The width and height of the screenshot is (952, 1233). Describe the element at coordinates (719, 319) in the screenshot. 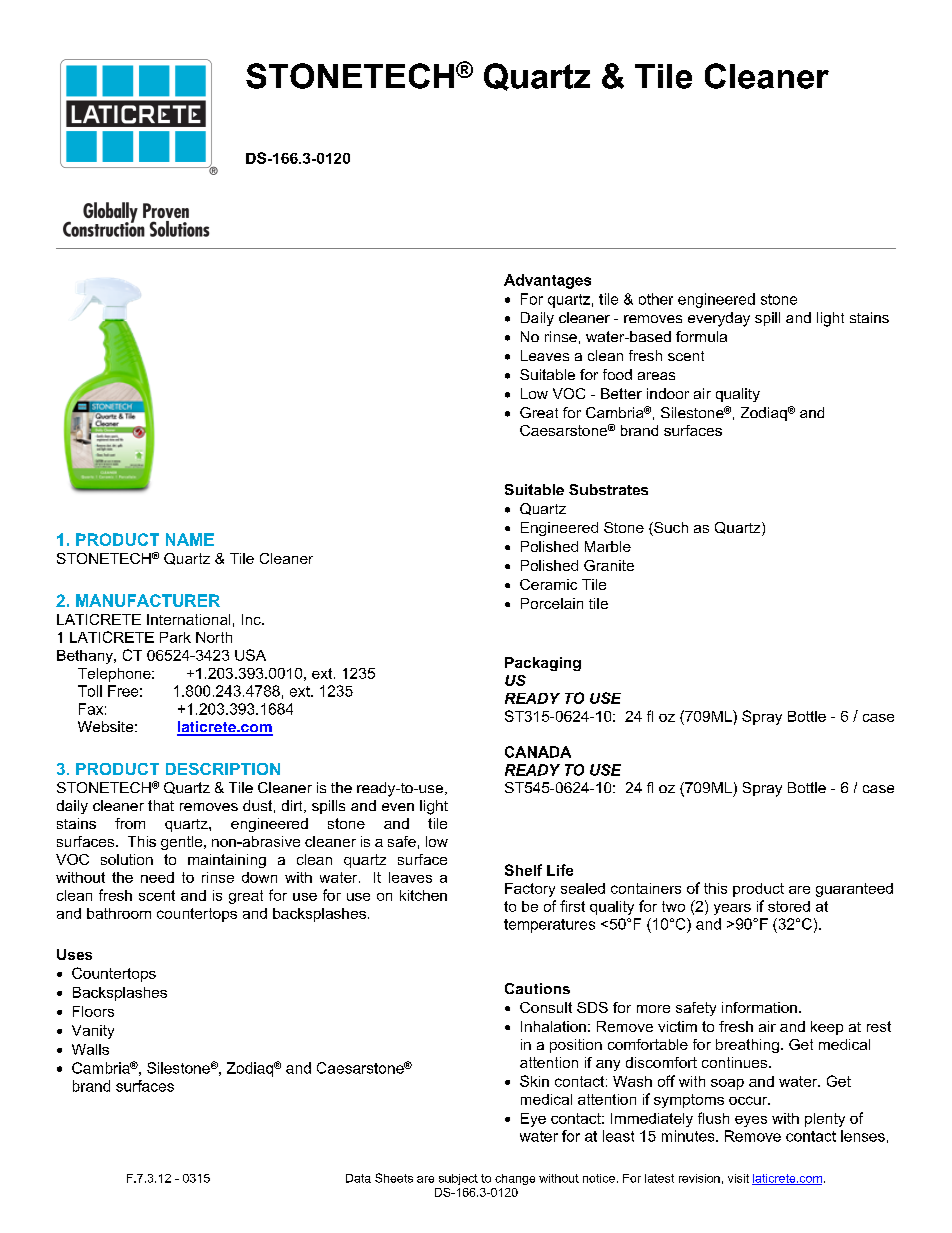

I see `everyday` at that location.
